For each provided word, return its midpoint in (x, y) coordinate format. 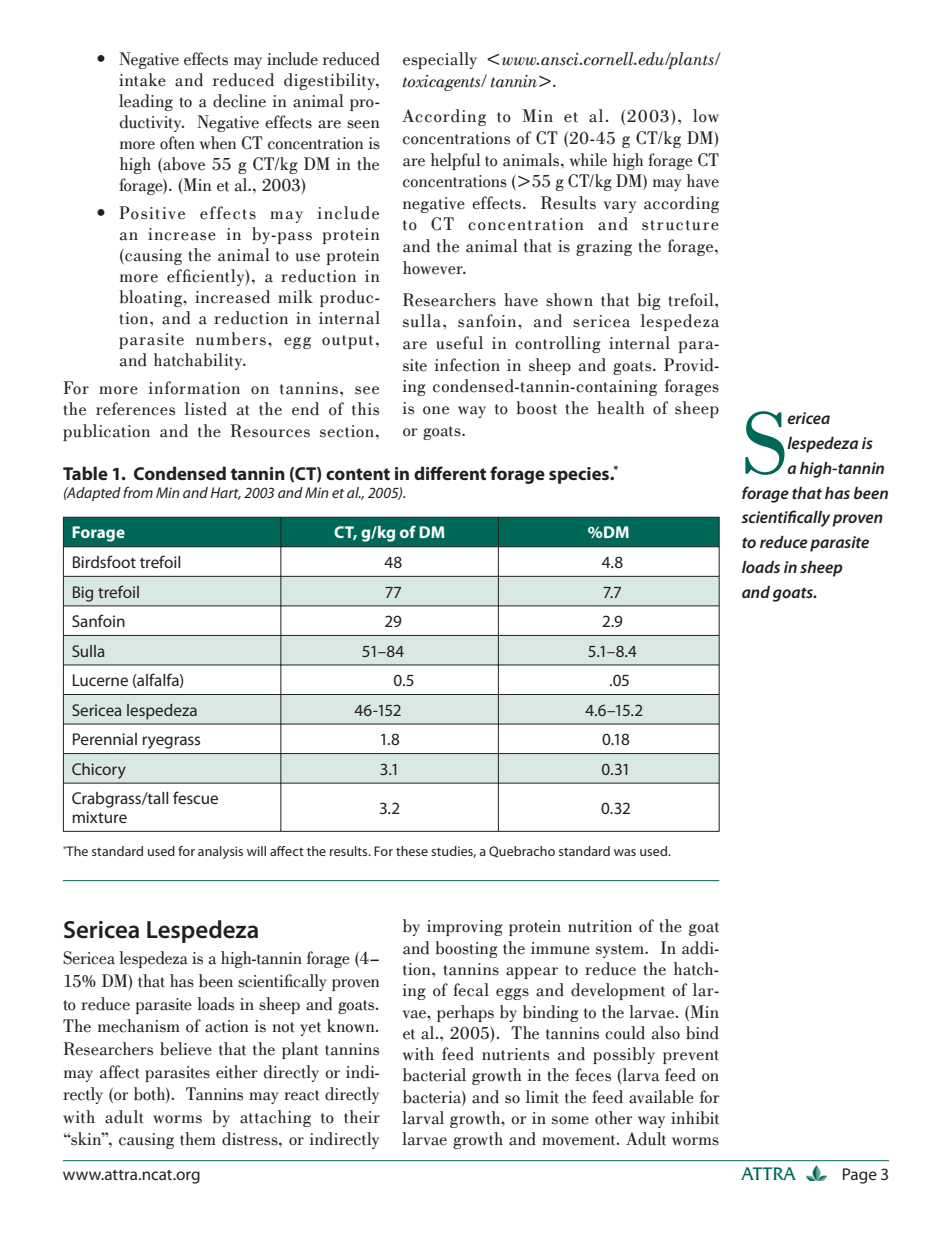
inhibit (695, 1118)
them (198, 1139)
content (358, 474)
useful (459, 343)
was (625, 852)
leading (146, 102)
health (621, 408)
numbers (231, 339)
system (621, 951)
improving (465, 928)
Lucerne (100, 680)
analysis (220, 852)
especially (440, 60)
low (706, 116)
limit (542, 1097)
